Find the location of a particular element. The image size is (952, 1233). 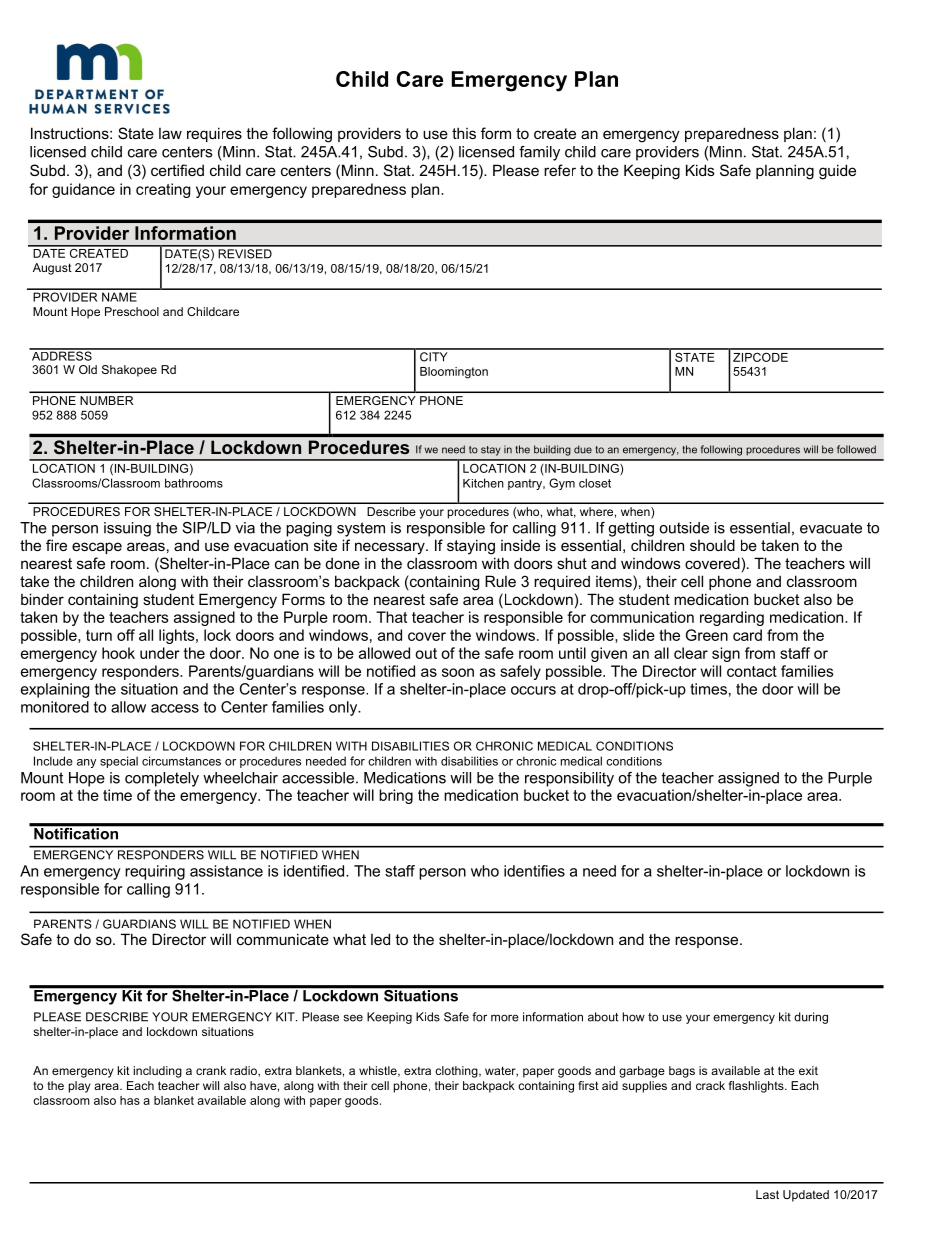

clothing is located at coordinates (457, 1072).
